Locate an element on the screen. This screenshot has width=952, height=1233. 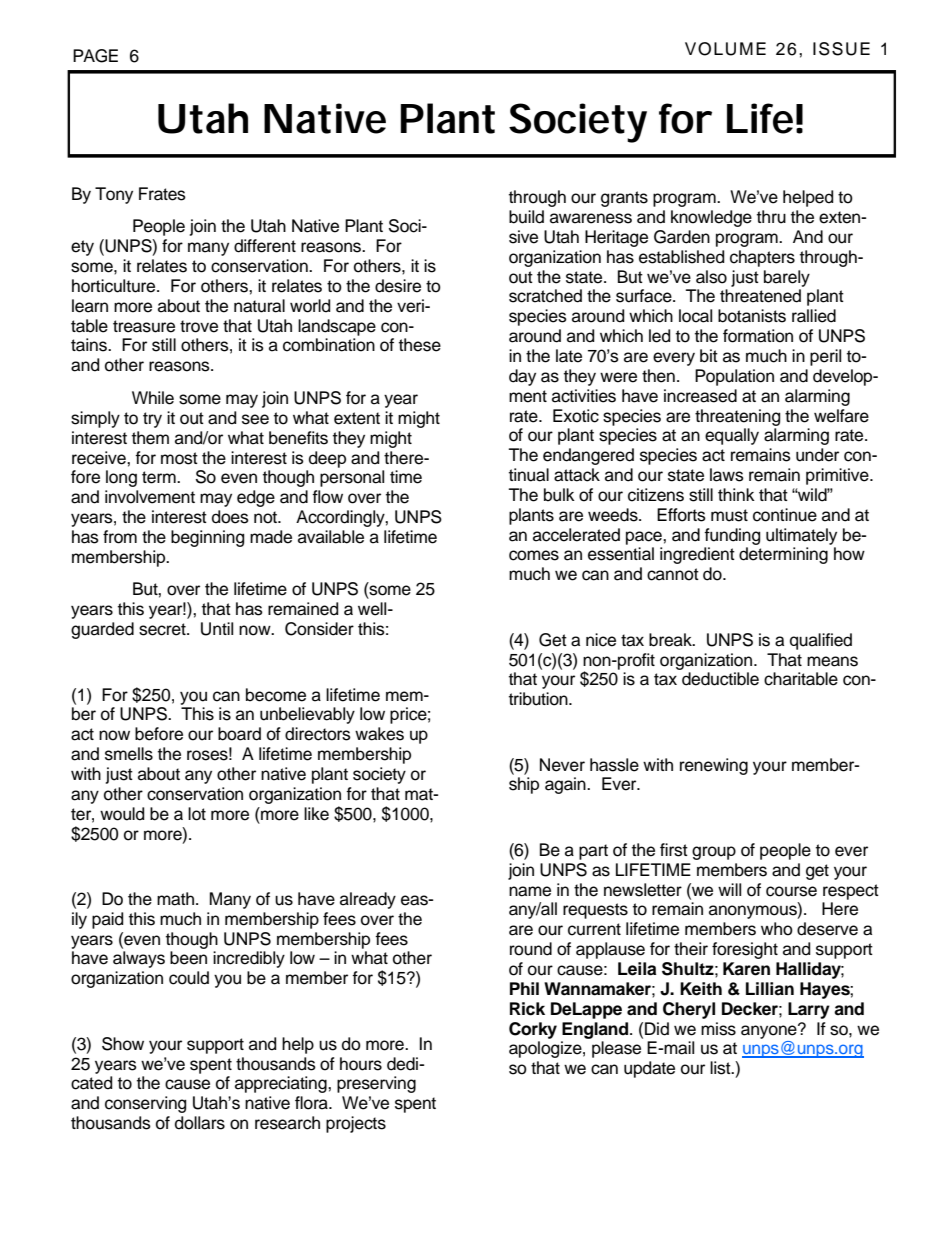
Until is located at coordinates (217, 629).
